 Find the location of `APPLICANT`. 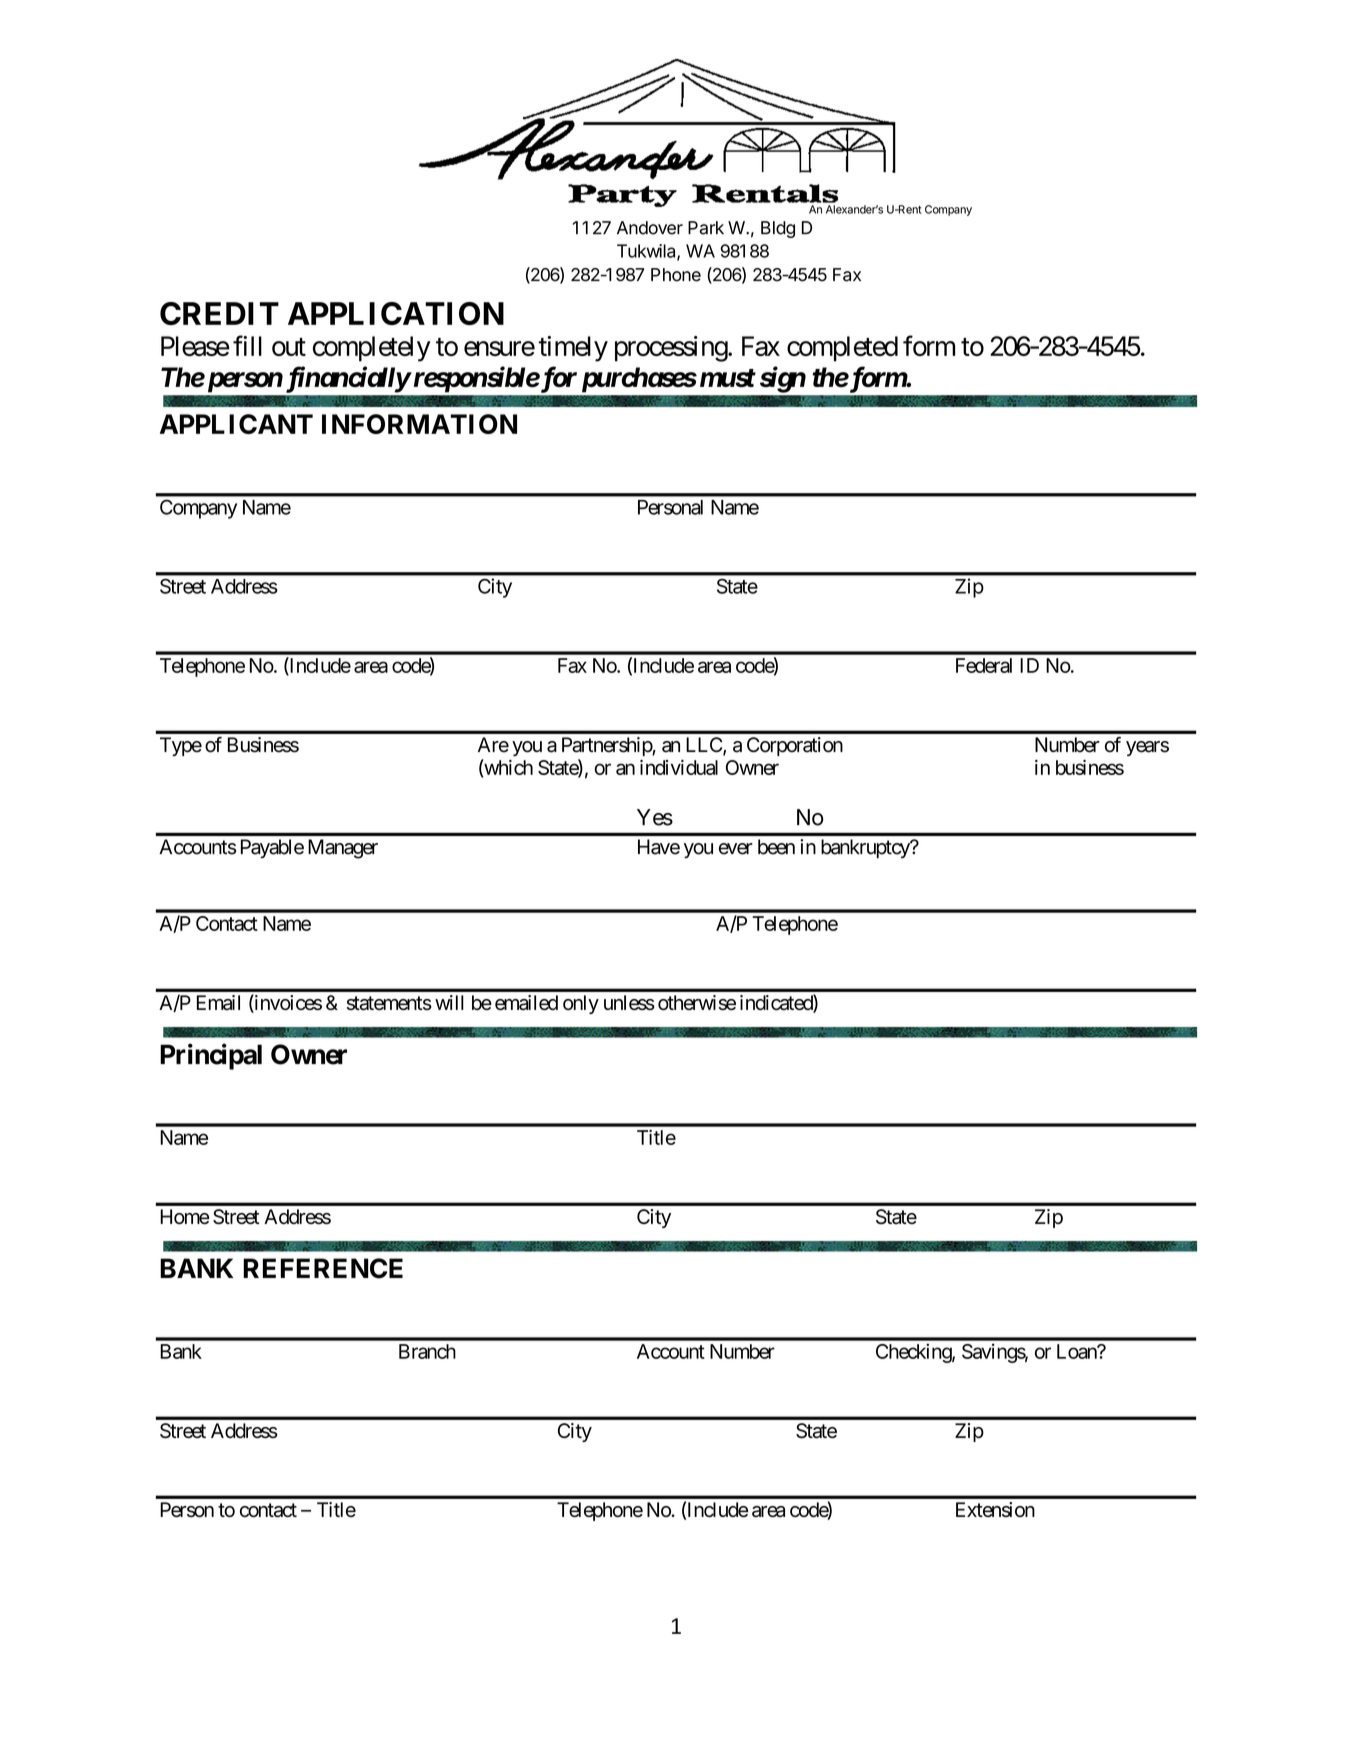

APPLICANT is located at coordinates (236, 424).
